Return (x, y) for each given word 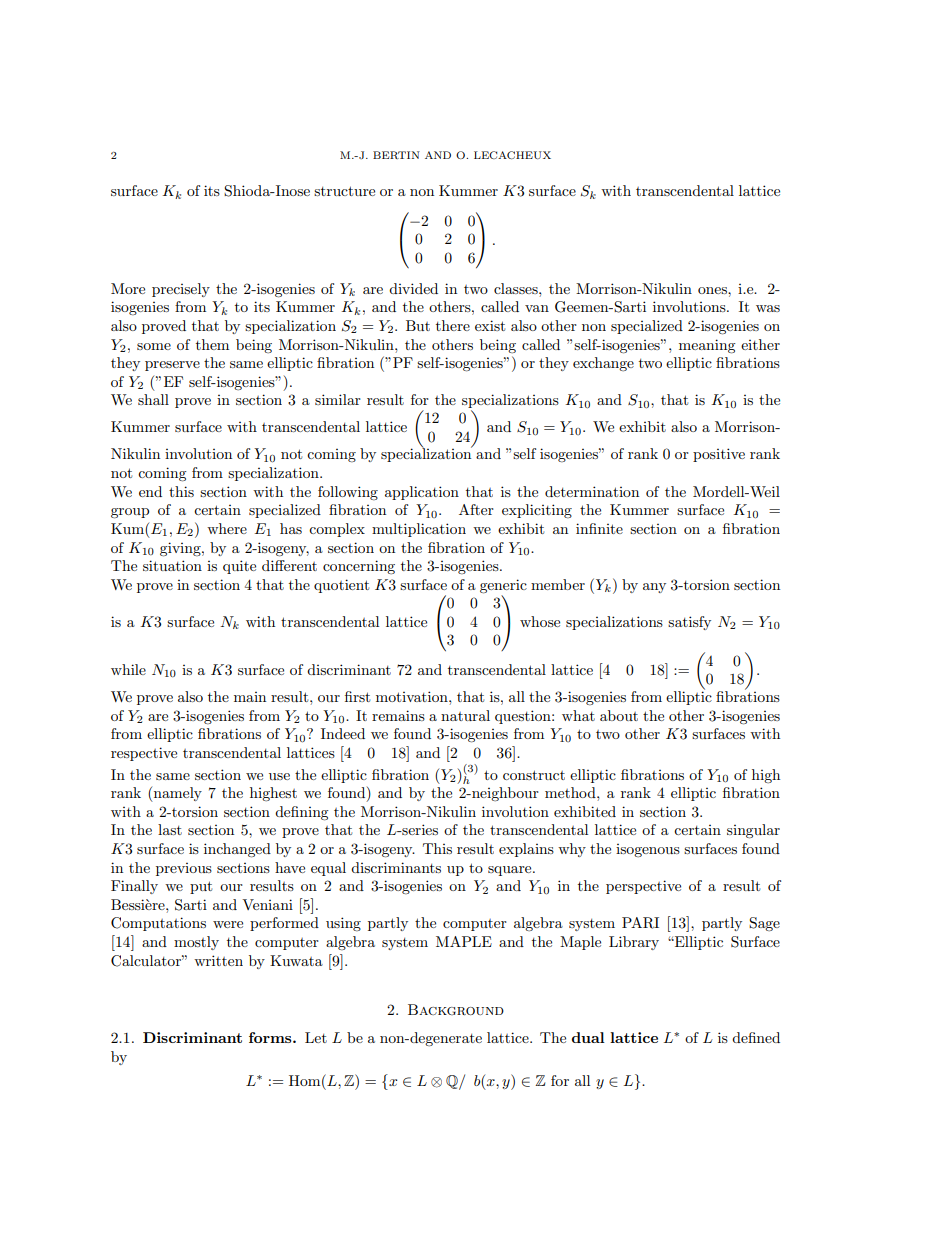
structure (344, 191)
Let (316, 1037)
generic (503, 586)
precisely (181, 290)
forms (271, 1037)
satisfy (689, 623)
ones (713, 290)
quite (239, 567)
